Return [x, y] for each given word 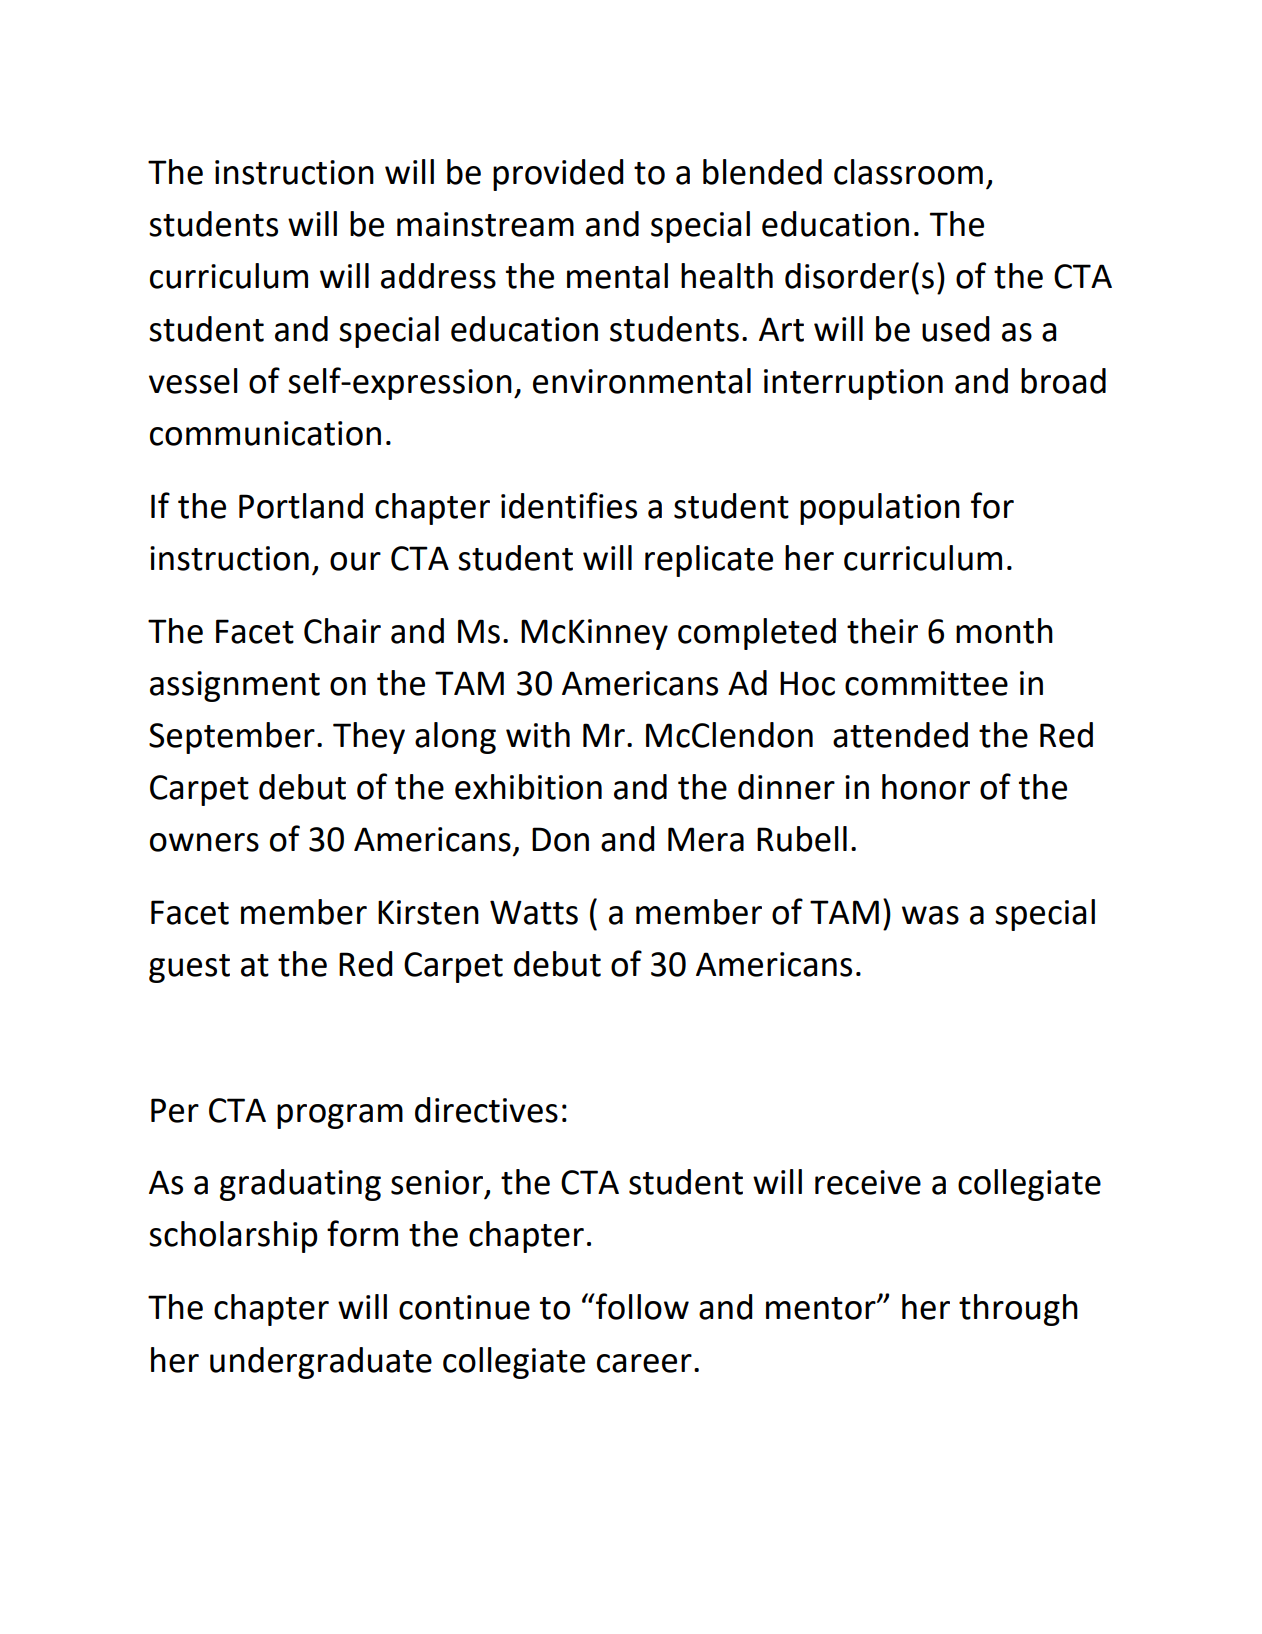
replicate [709, 561]
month [1004, 631]
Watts [534, 912]
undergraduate [321, 1363]
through [1018, 1310]
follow [641, 1306]
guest [189, 968]
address [438, 276]
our [355, 561]
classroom [908, 172]
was [930, 915]
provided [558, 175]
